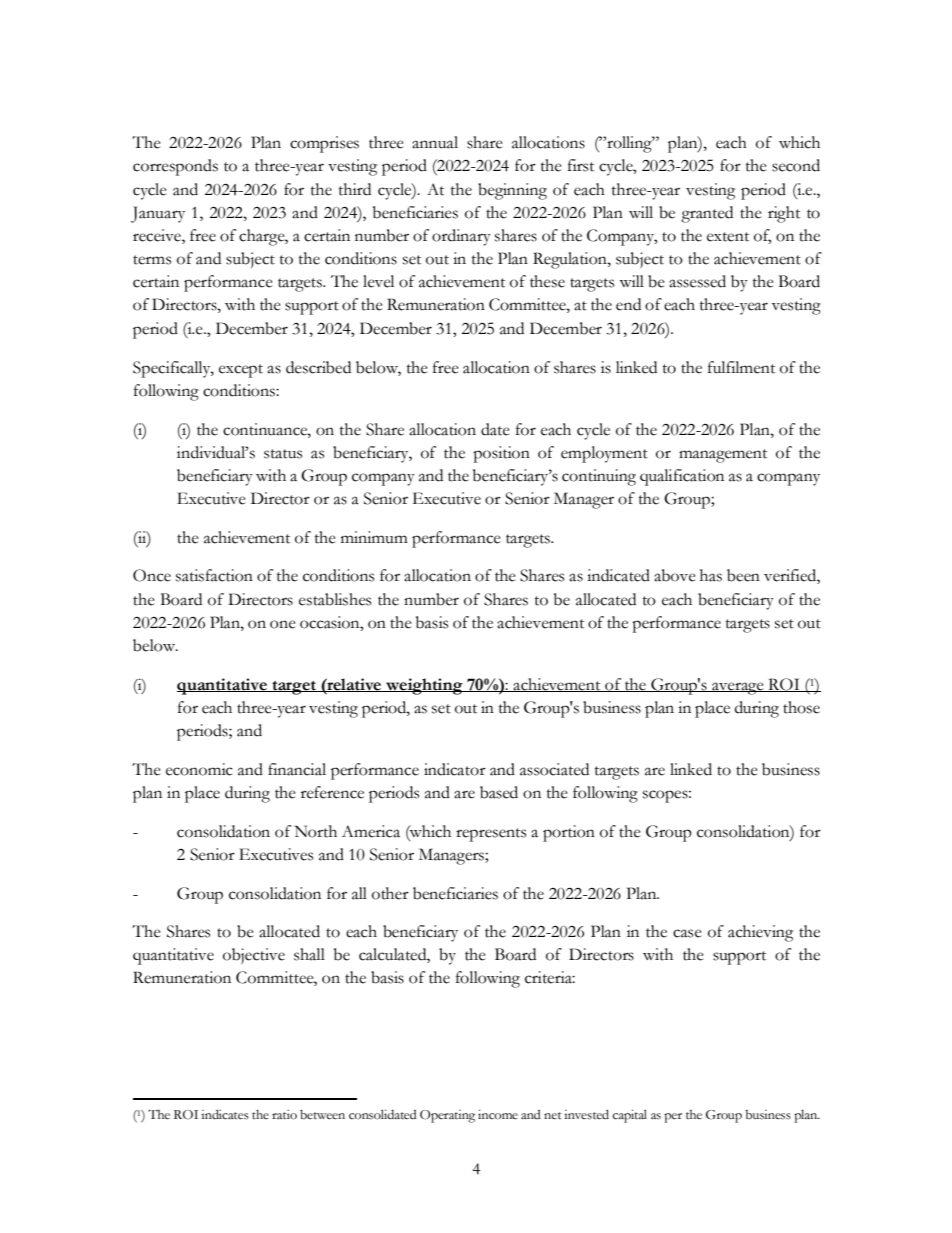  I want to click on granted, so click(707, 214).
